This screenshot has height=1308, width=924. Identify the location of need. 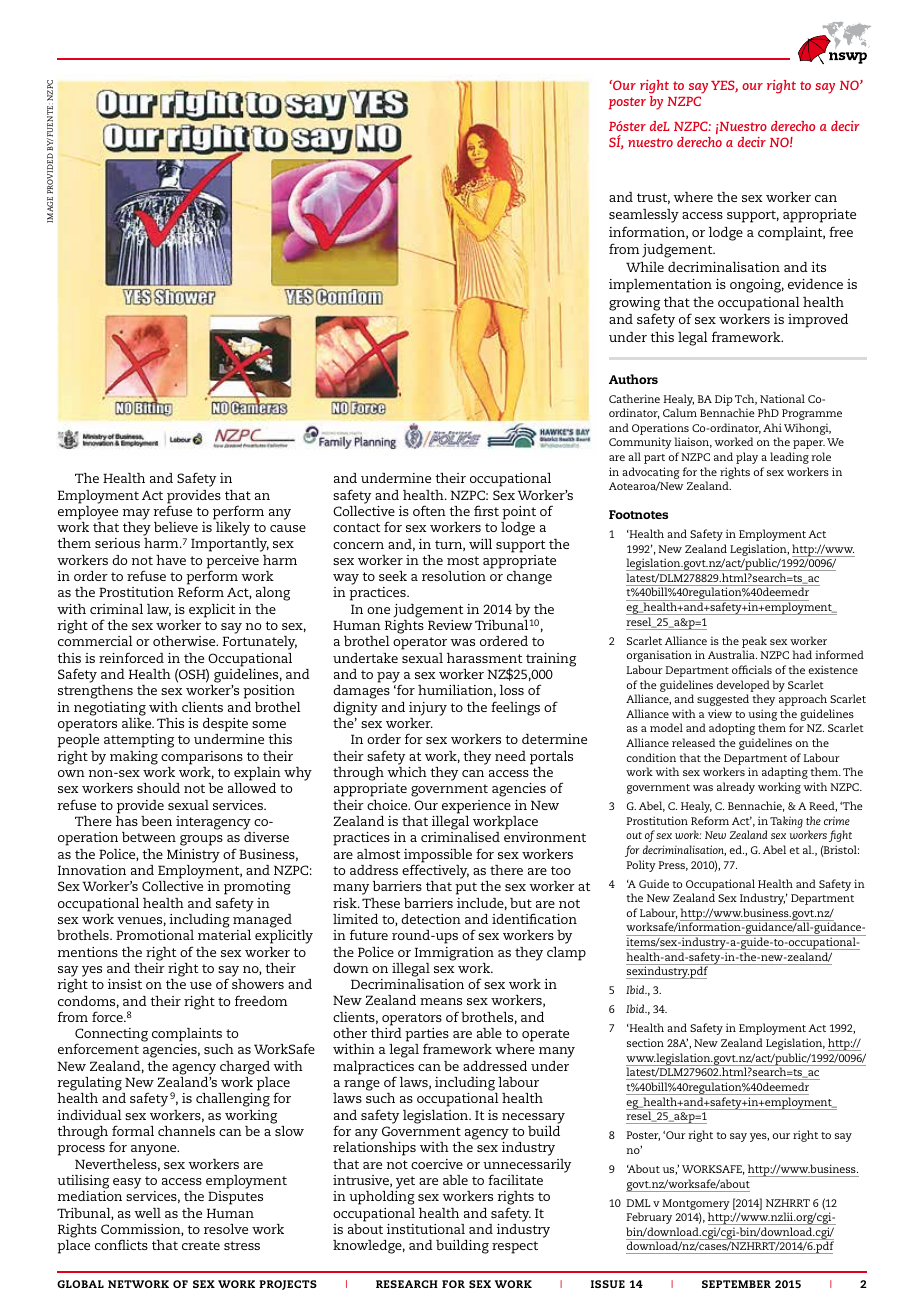
(510, 756).
